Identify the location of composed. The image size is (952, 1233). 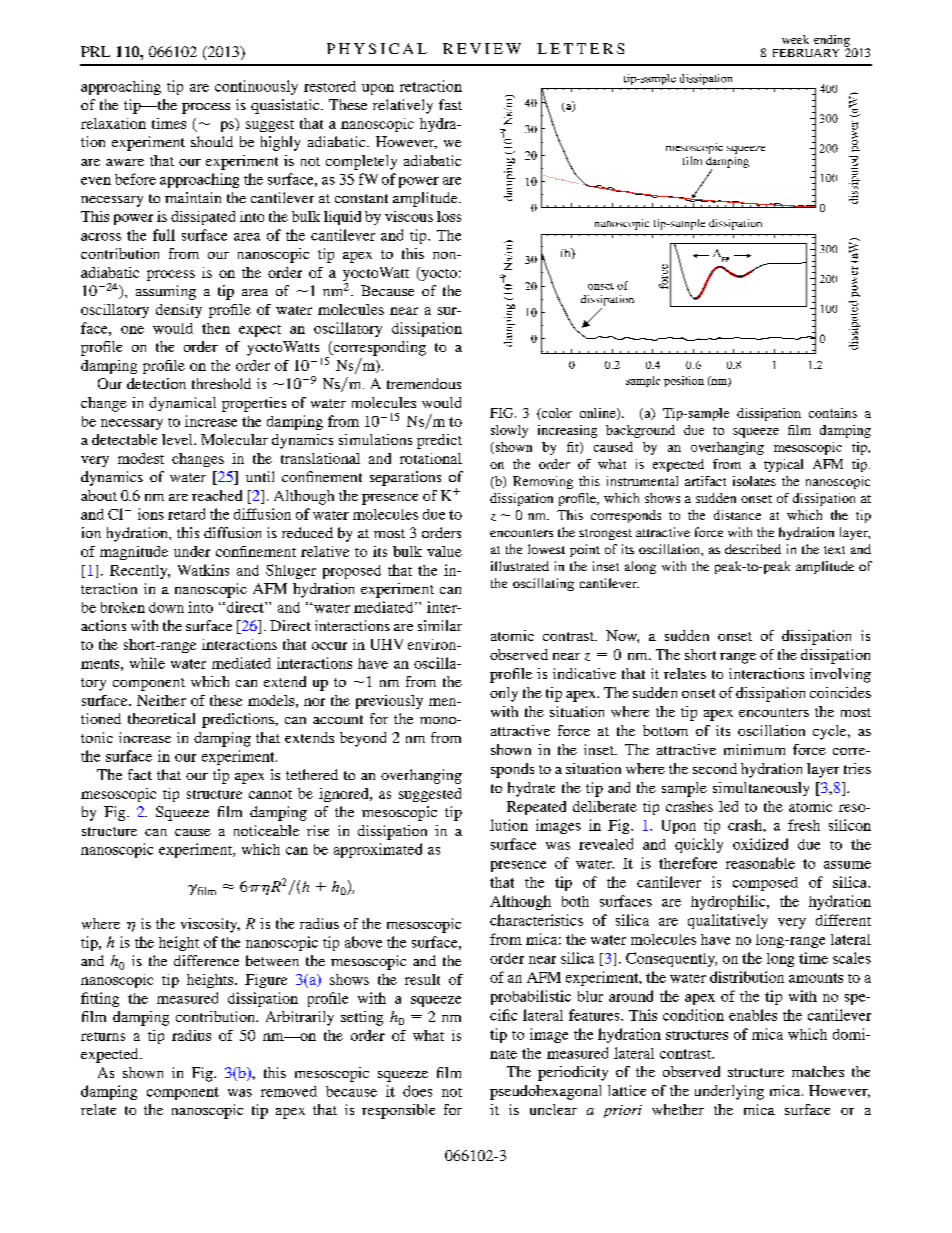
(765, 884).
